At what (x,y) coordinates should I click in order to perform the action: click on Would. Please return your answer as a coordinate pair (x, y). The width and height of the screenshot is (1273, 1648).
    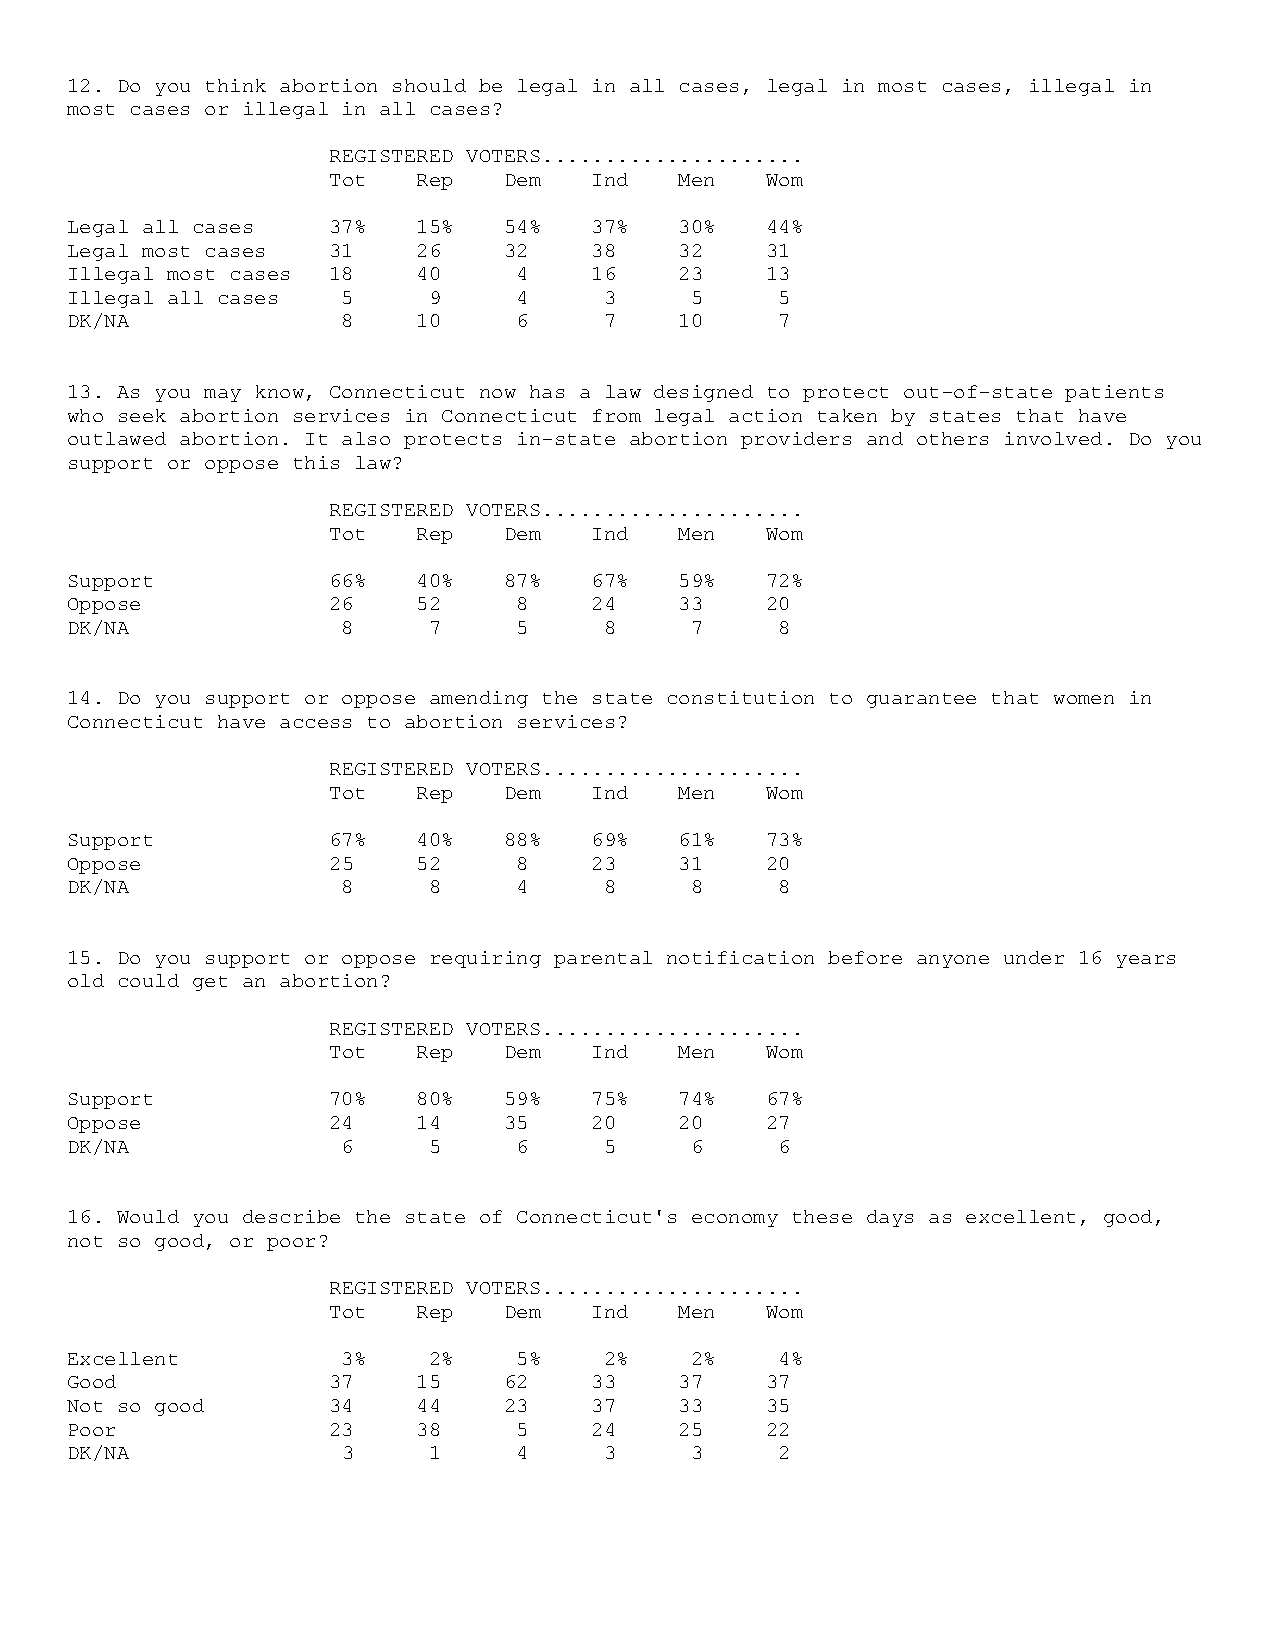
    Looking at the image, I should click on (148, 1216).
